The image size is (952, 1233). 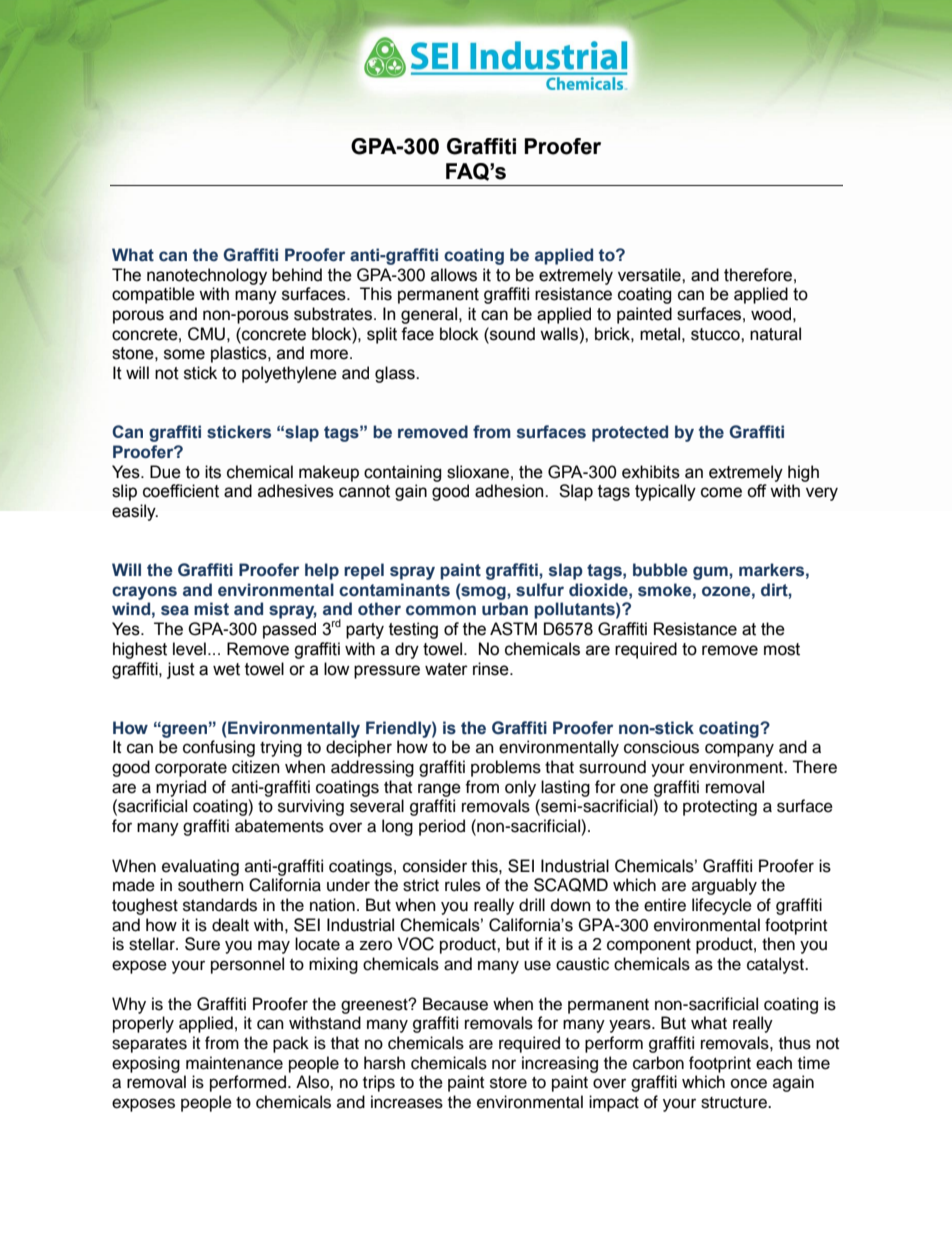 What do you see at coordinates (181, 788) in the document?
I see `myriad` at bounding box center [181, 788].
